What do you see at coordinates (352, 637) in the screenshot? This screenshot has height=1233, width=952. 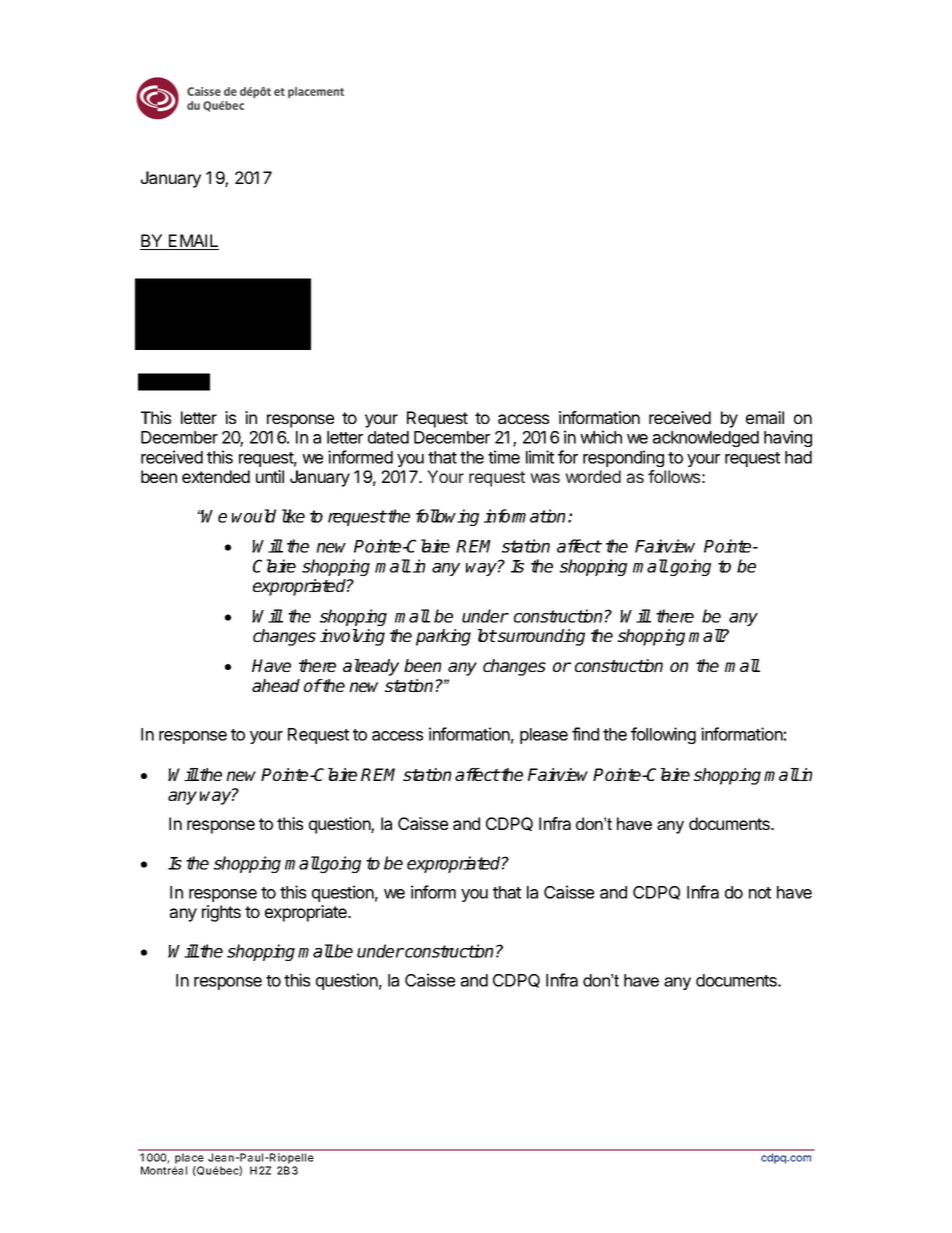 I see `involving` at bounding box center [352, 637].
